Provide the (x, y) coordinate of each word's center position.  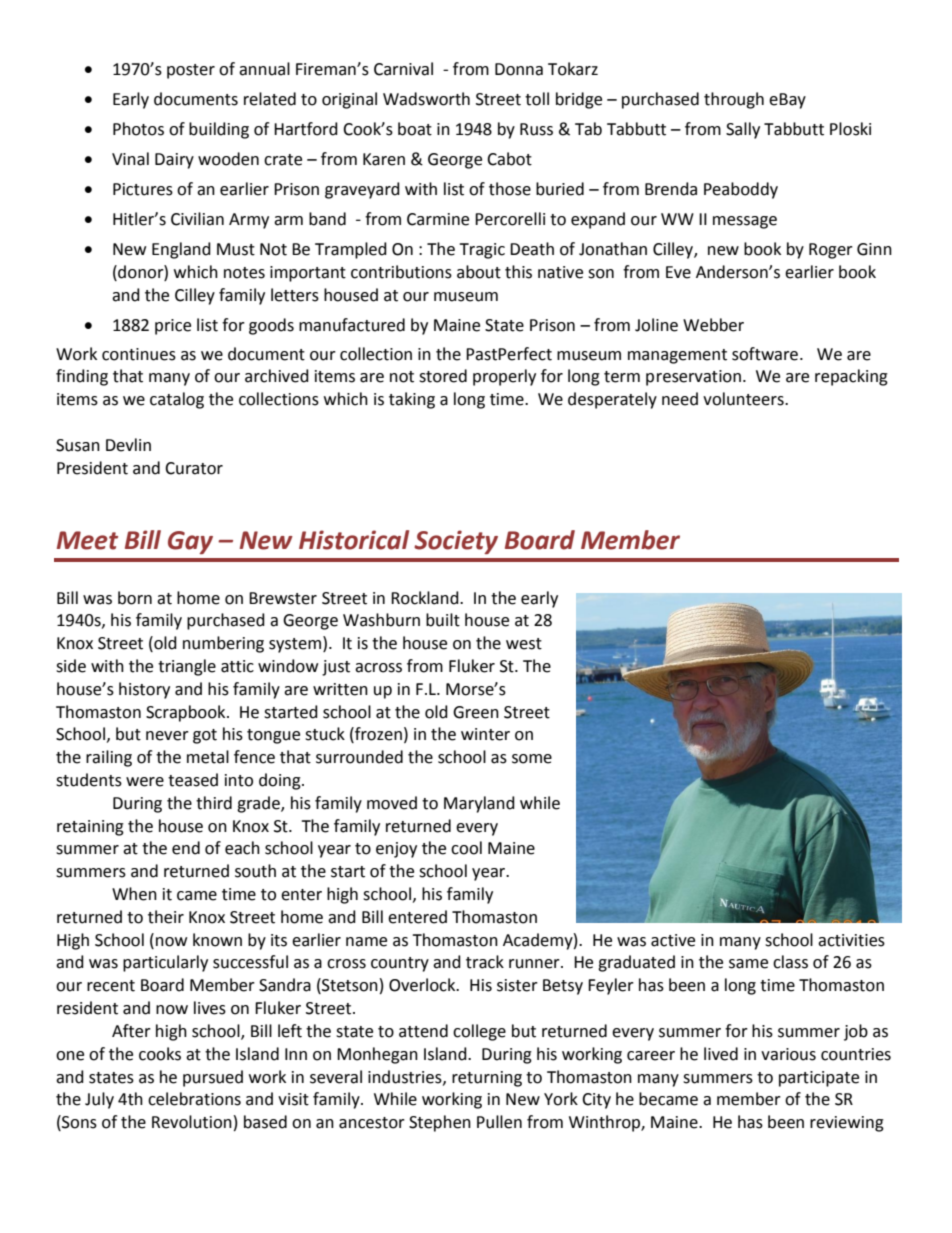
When (134, 894)
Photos (138, 129)
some (532, 759)
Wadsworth (426, 99)
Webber (713, 325)
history (144, 690)
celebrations (194, 1099)
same (748, 964)
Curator (194, 468)
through (734, 100)
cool (466, 848)
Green (476, 712)
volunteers (744, 399)
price (173, 327)
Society (456, 542)
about (479, 272)
